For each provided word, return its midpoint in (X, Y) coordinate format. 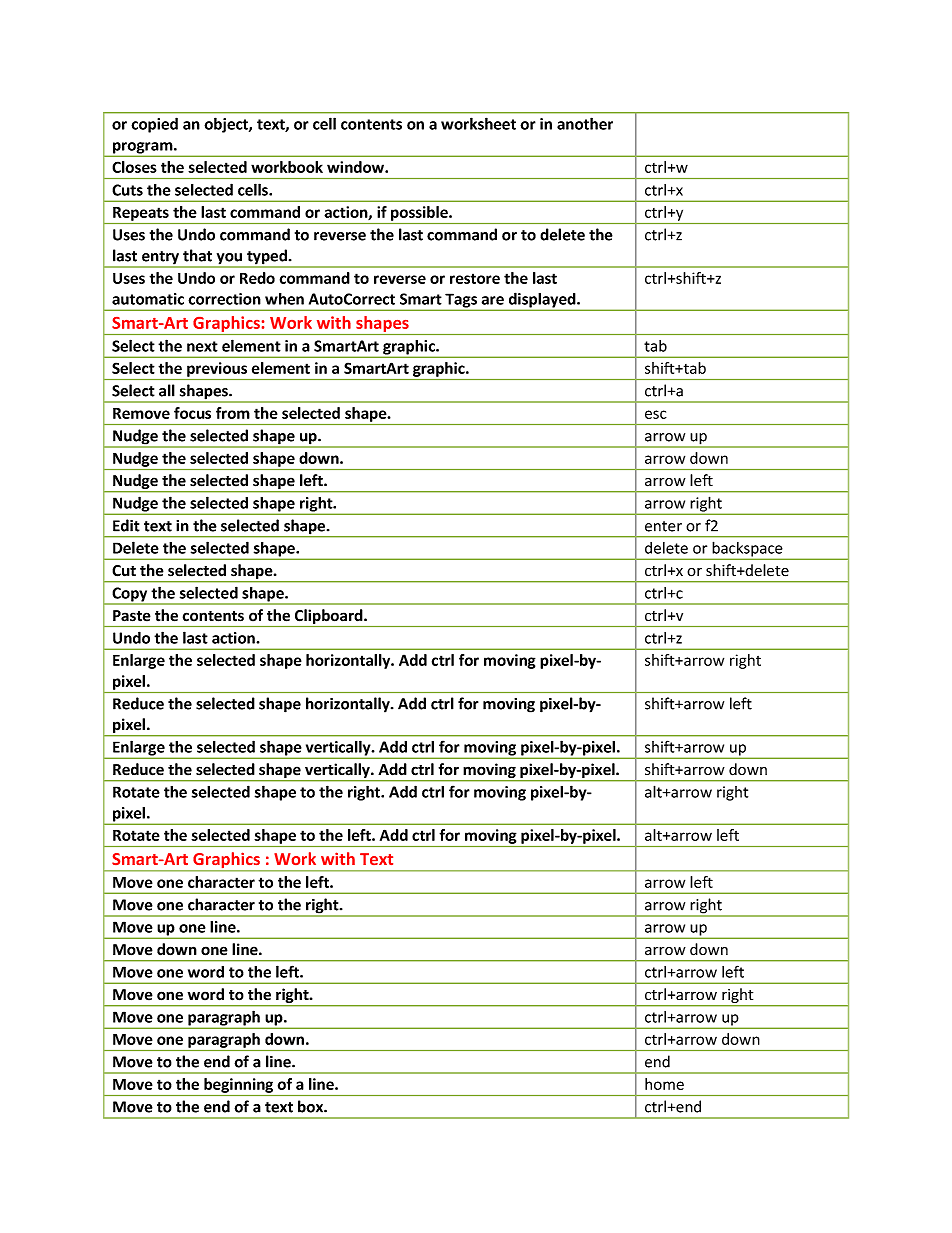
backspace (747, 550)
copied (154, 125)
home (664, 1084)
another (585, 123)
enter (663, 526)
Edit (126, 525)
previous (217, 369)
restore (475, 278)
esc (656, 414)
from (233, 413)
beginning (239, 1087)
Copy (130, 595)
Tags (461, 301)
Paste (132, 616)
